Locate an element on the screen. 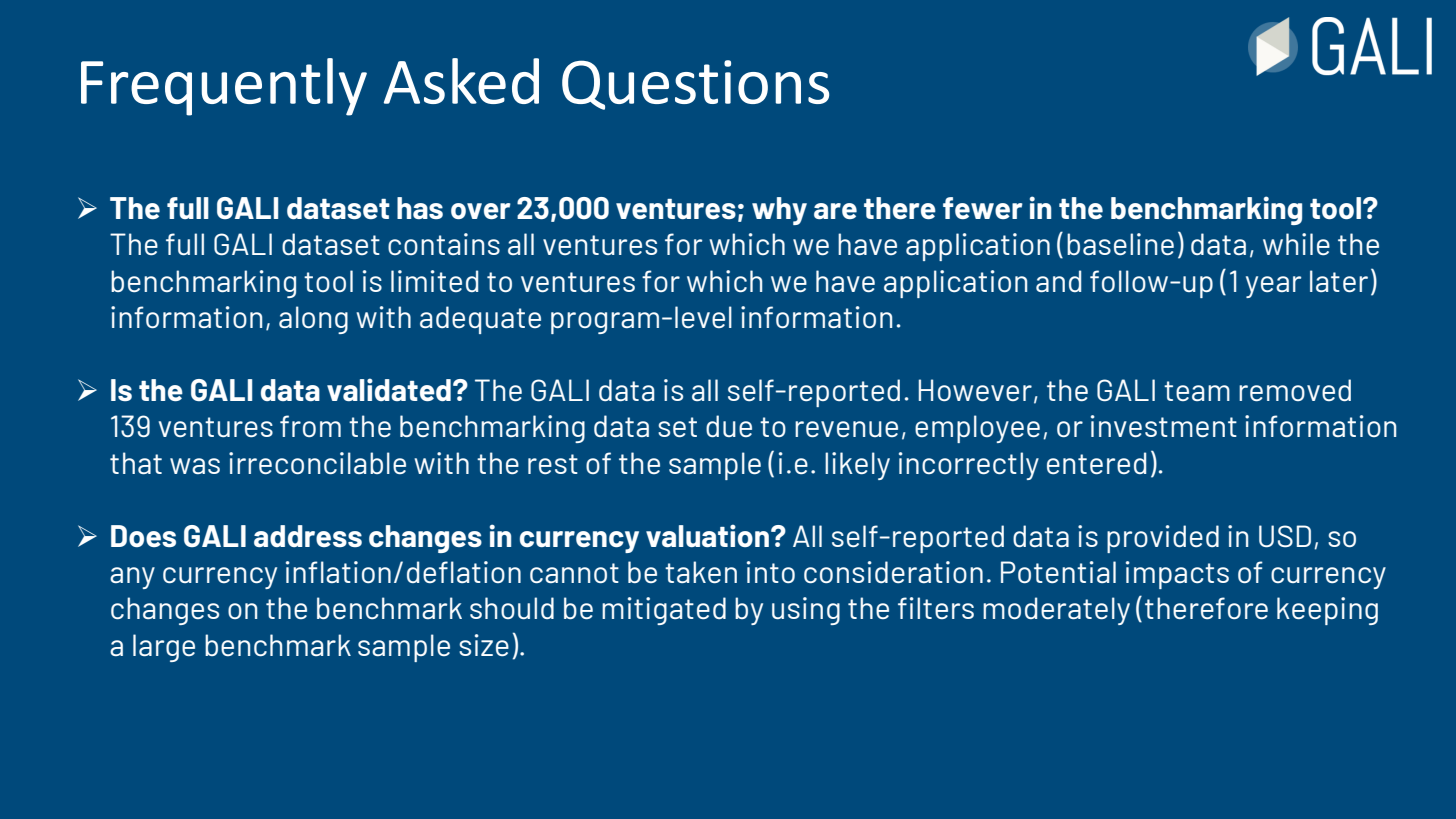  Questions is located at coordinates (695, 85).
